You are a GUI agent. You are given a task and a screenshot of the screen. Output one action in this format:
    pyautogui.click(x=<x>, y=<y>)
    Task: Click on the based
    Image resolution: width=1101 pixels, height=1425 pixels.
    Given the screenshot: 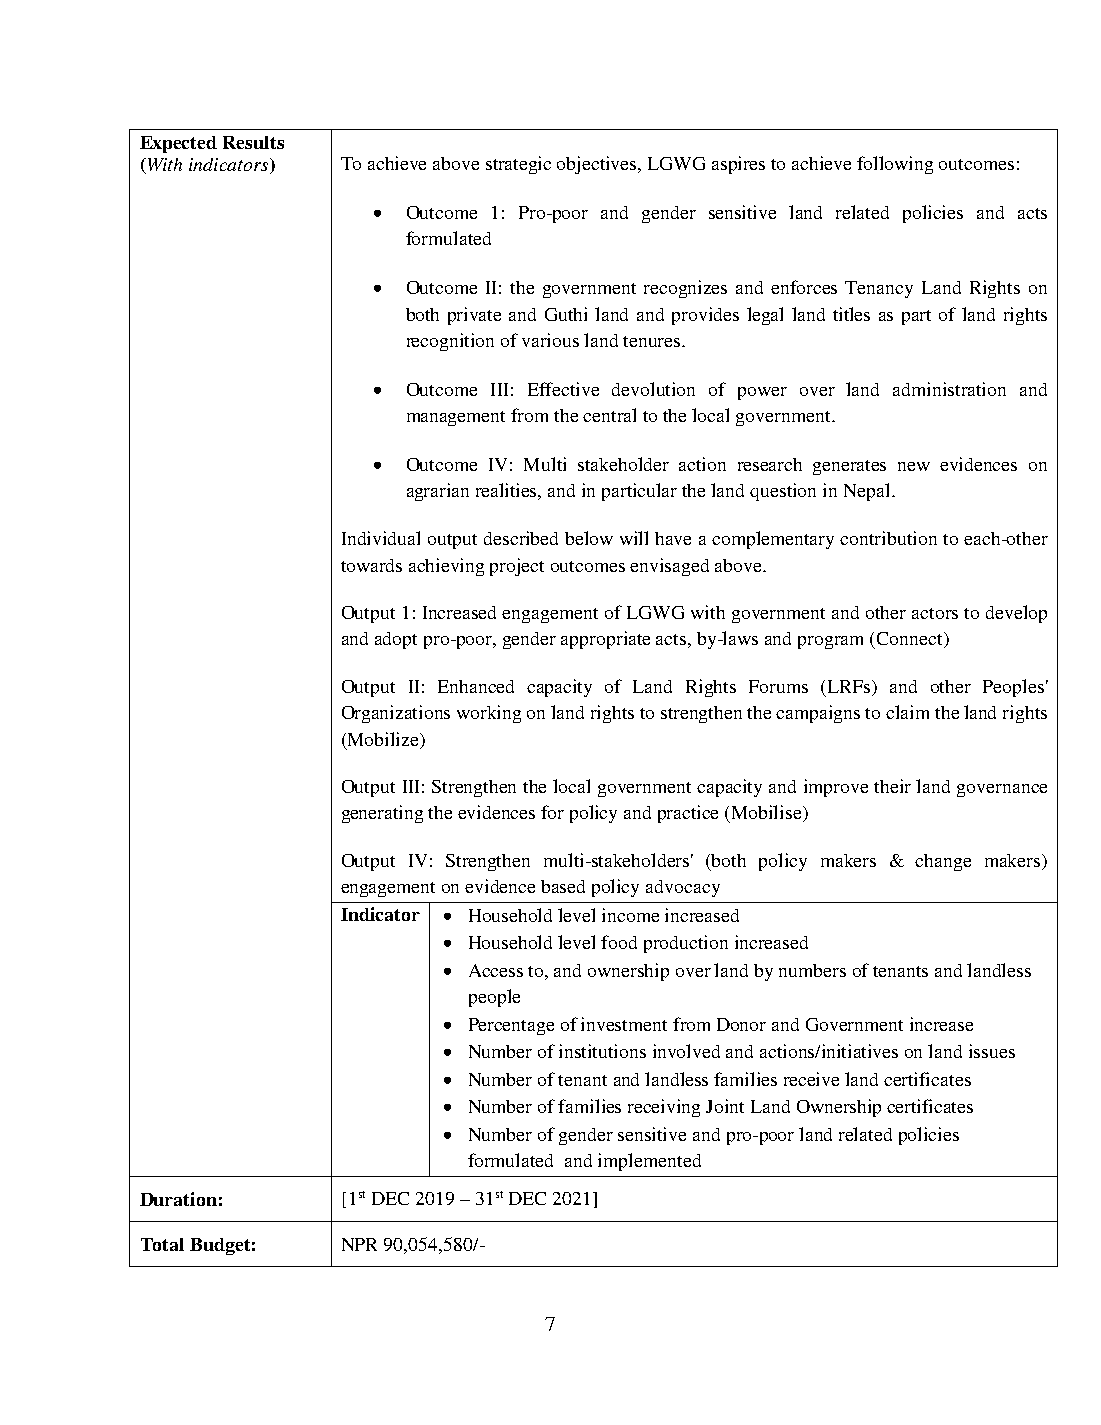 What is the action you would take?
    pyautogui.click(x=563, y=886)
